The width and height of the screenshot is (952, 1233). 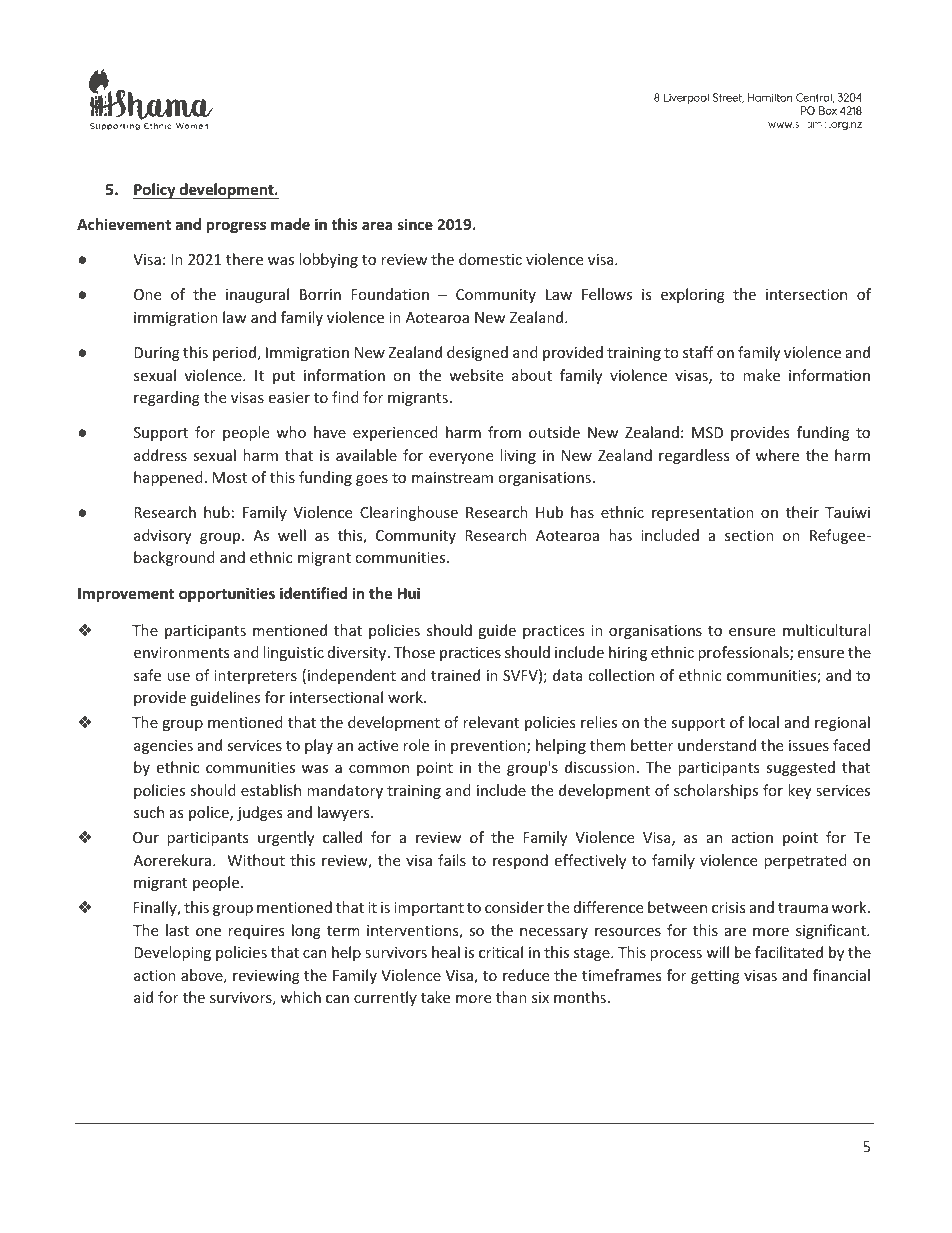 I want to click on opportunities, so click(x=227, y=594).
